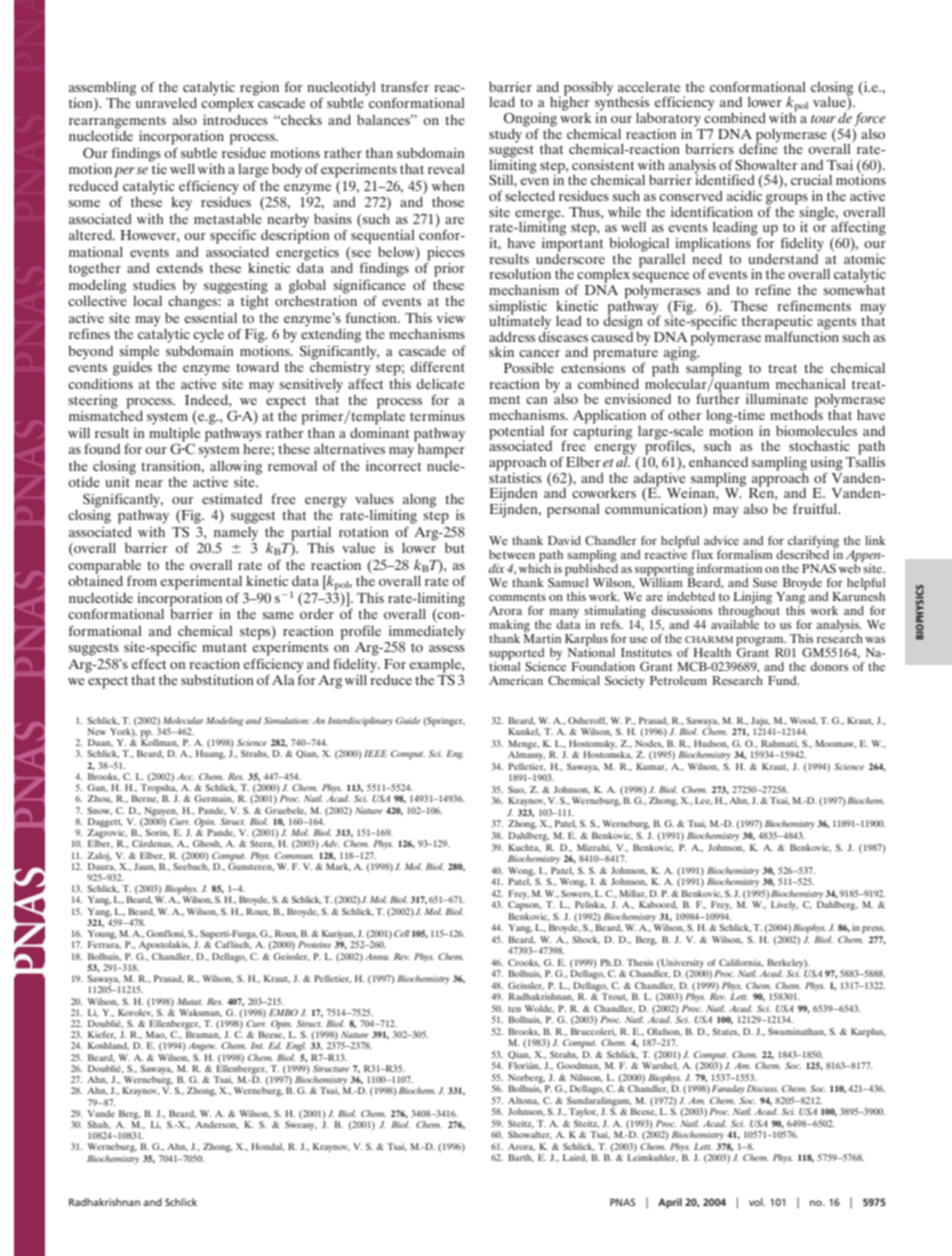 The width and height of the document is (952, 1256). I want to click on Anderson, so click(217, 1125).
